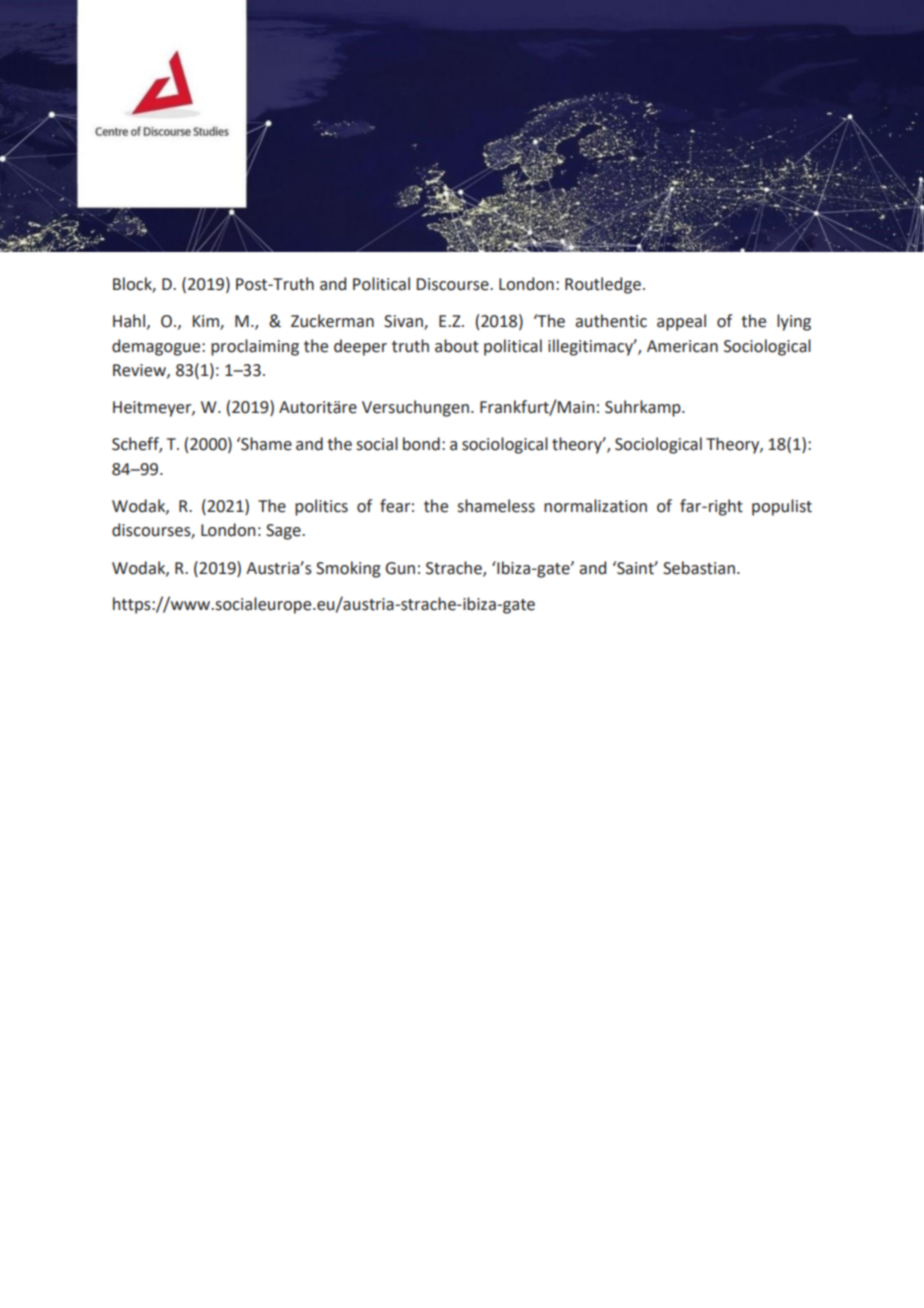 This screenshot has width=924, height=1308. I want to click on politics, so click(321, 507).
